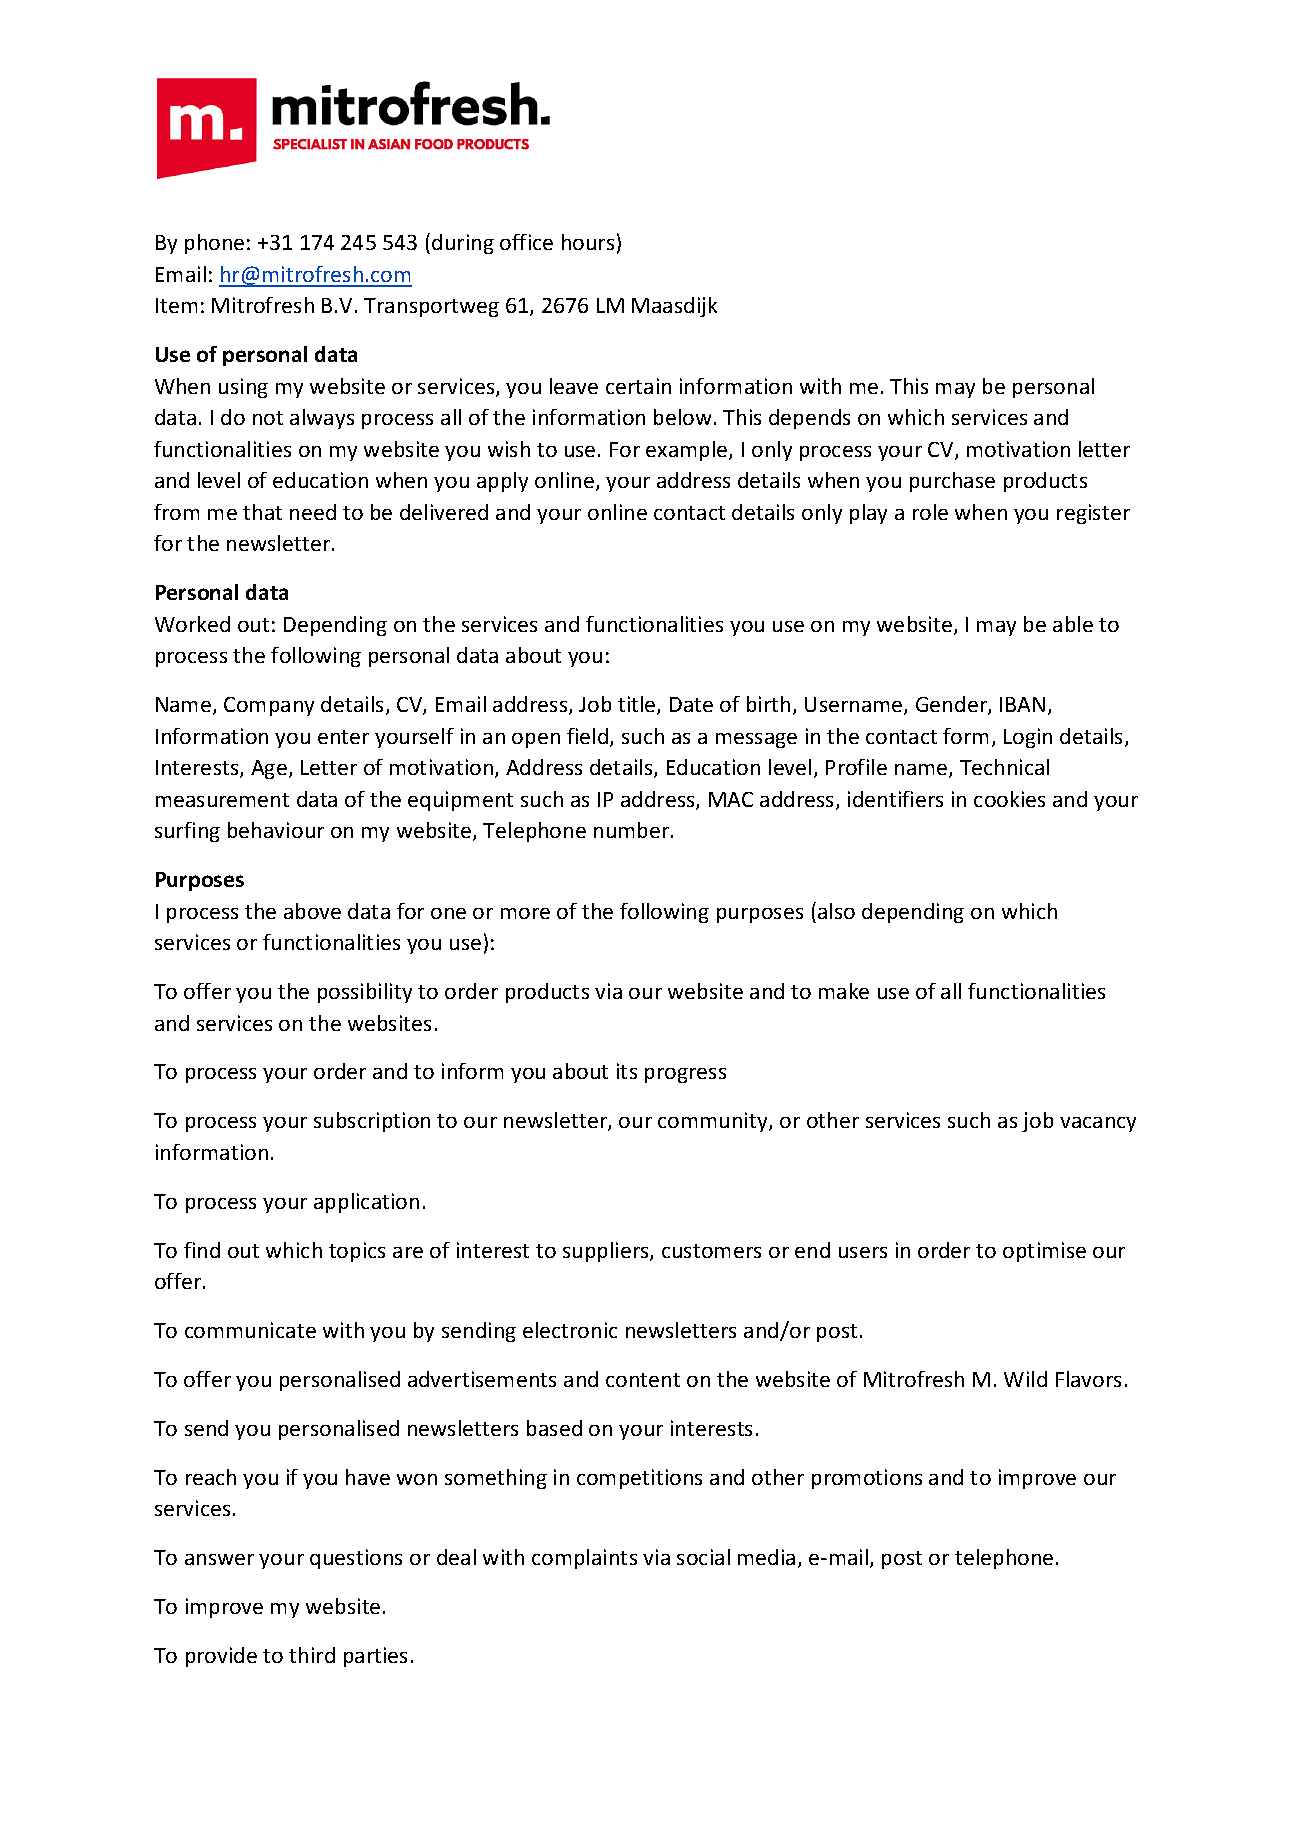 The width and height of the screenshot is (1295, 1831). Describe the element at coordinates (262, 512) in the screenshot. I see `that` at that location.
